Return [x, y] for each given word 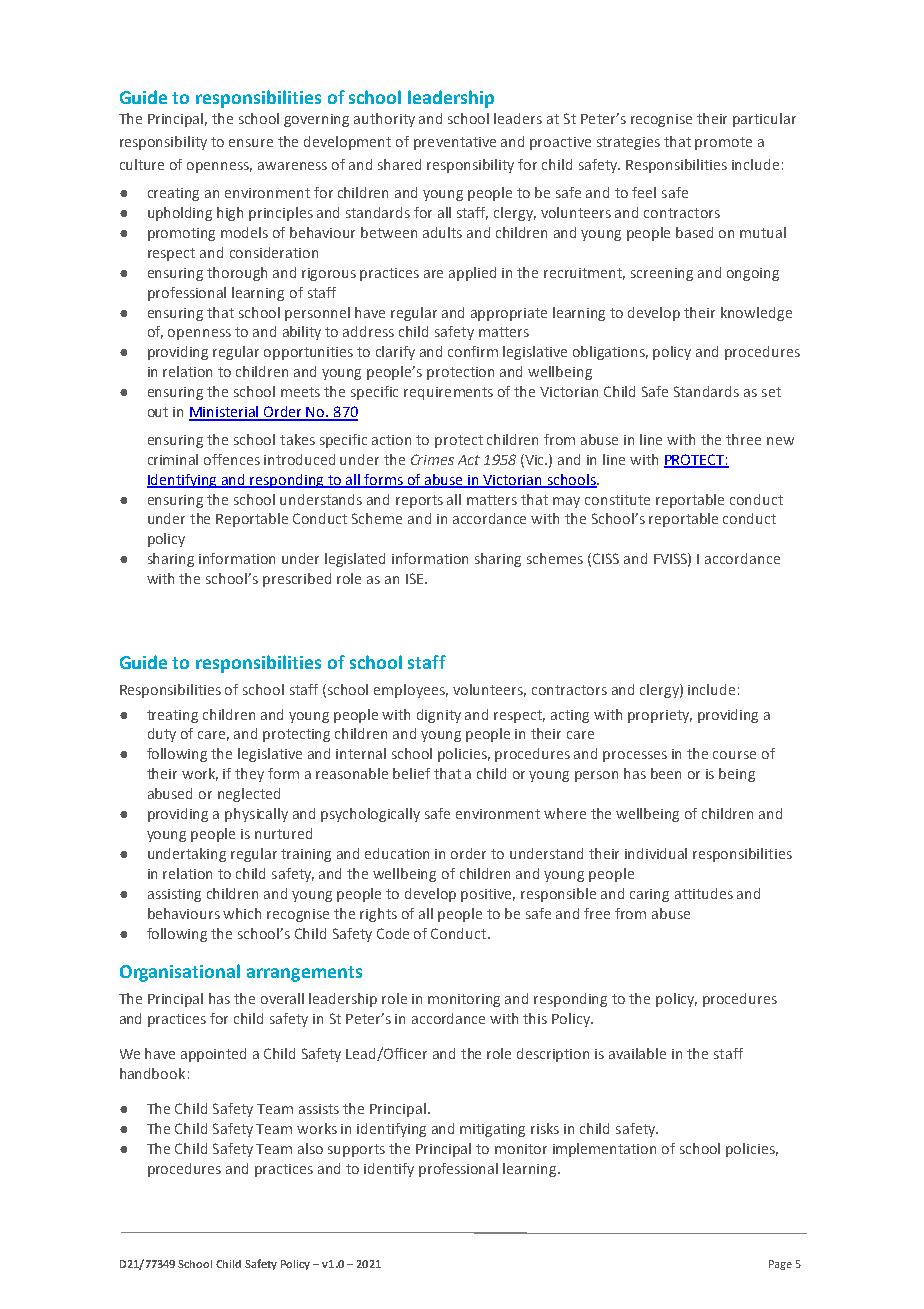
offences [232, 459]
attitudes [704, 893]
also [310, 1148]
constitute [617, 500]
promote [723, 143]
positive [488, 895]
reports [419, 501]
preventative [455, 143]
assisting [174, 895]
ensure [251, 143]
